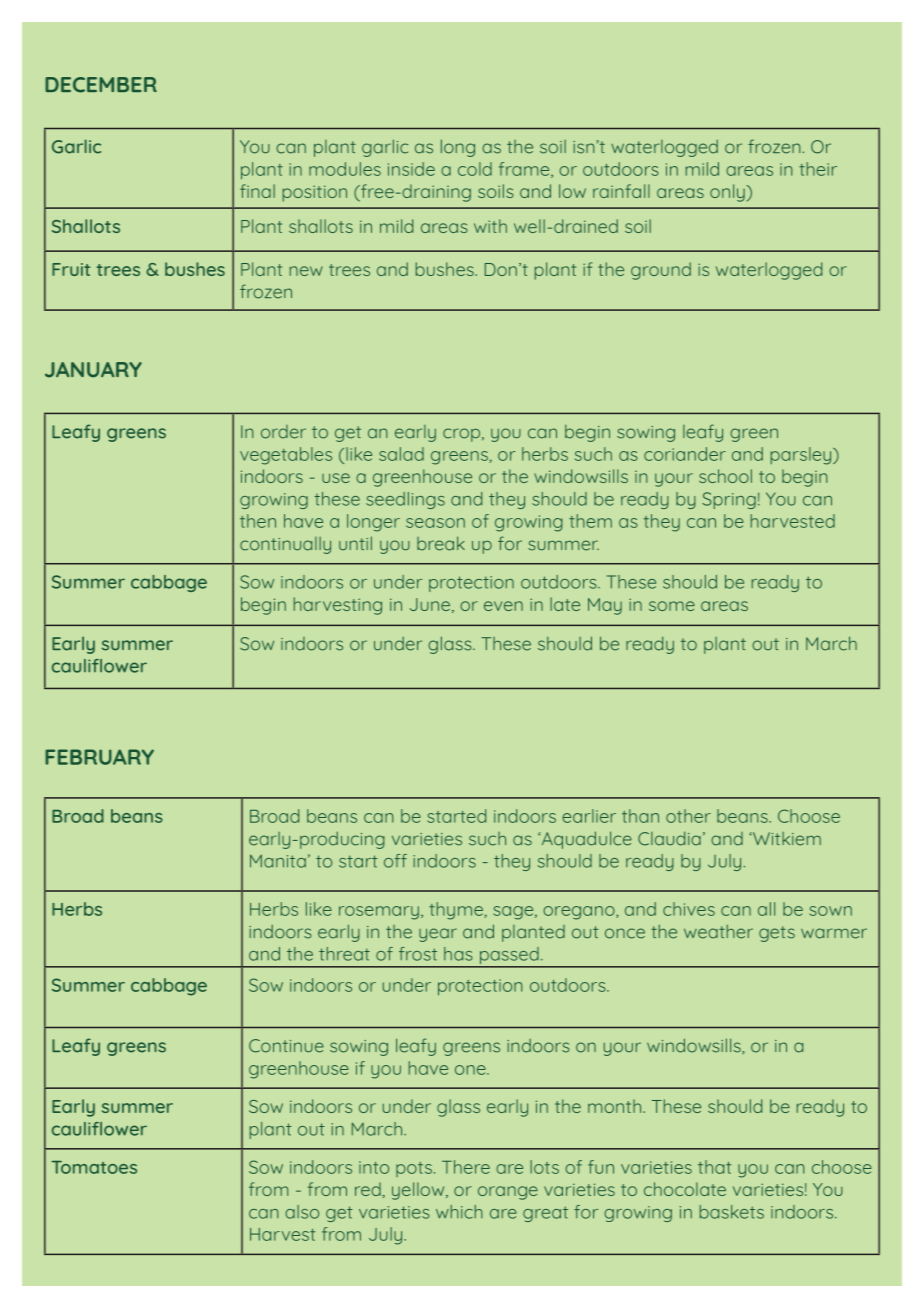  I want to click on also, so click(302, 1212).
